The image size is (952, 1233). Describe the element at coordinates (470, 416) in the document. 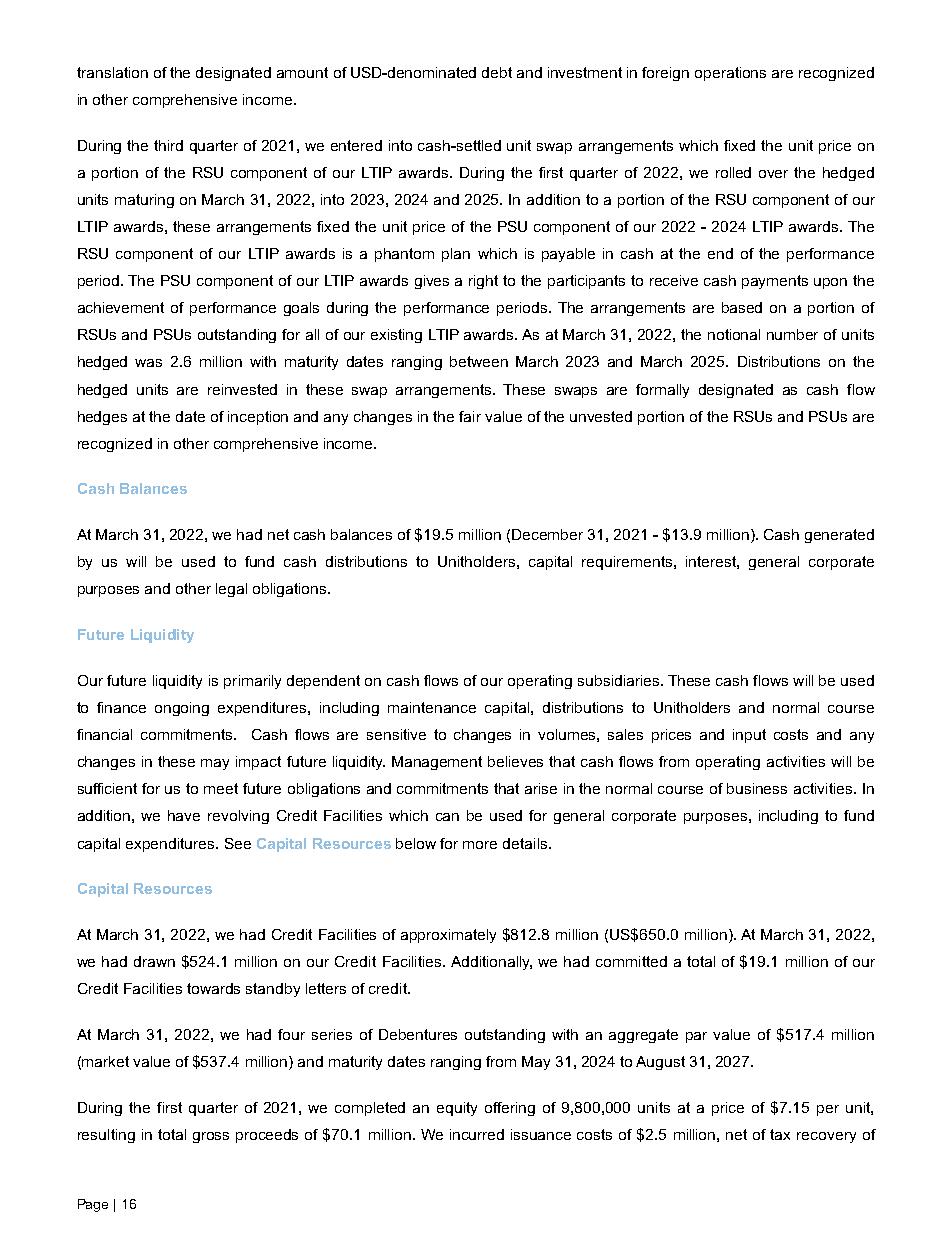

I see `fair` at that location.
